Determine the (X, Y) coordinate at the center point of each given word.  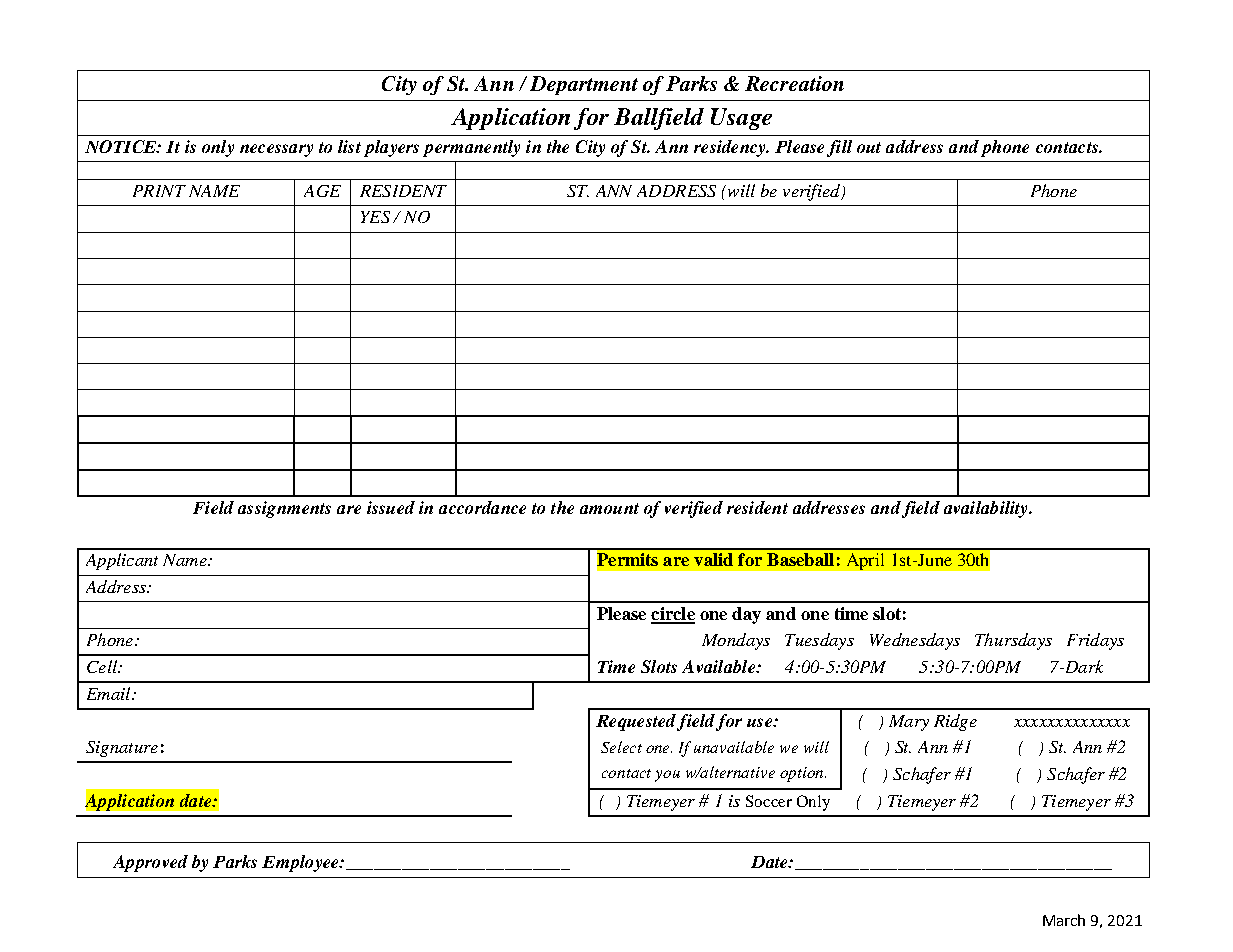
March (1064, 920)
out (869, 147)
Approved (150, 863)
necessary (276, 150)
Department (584, 85)
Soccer (769, 801)
